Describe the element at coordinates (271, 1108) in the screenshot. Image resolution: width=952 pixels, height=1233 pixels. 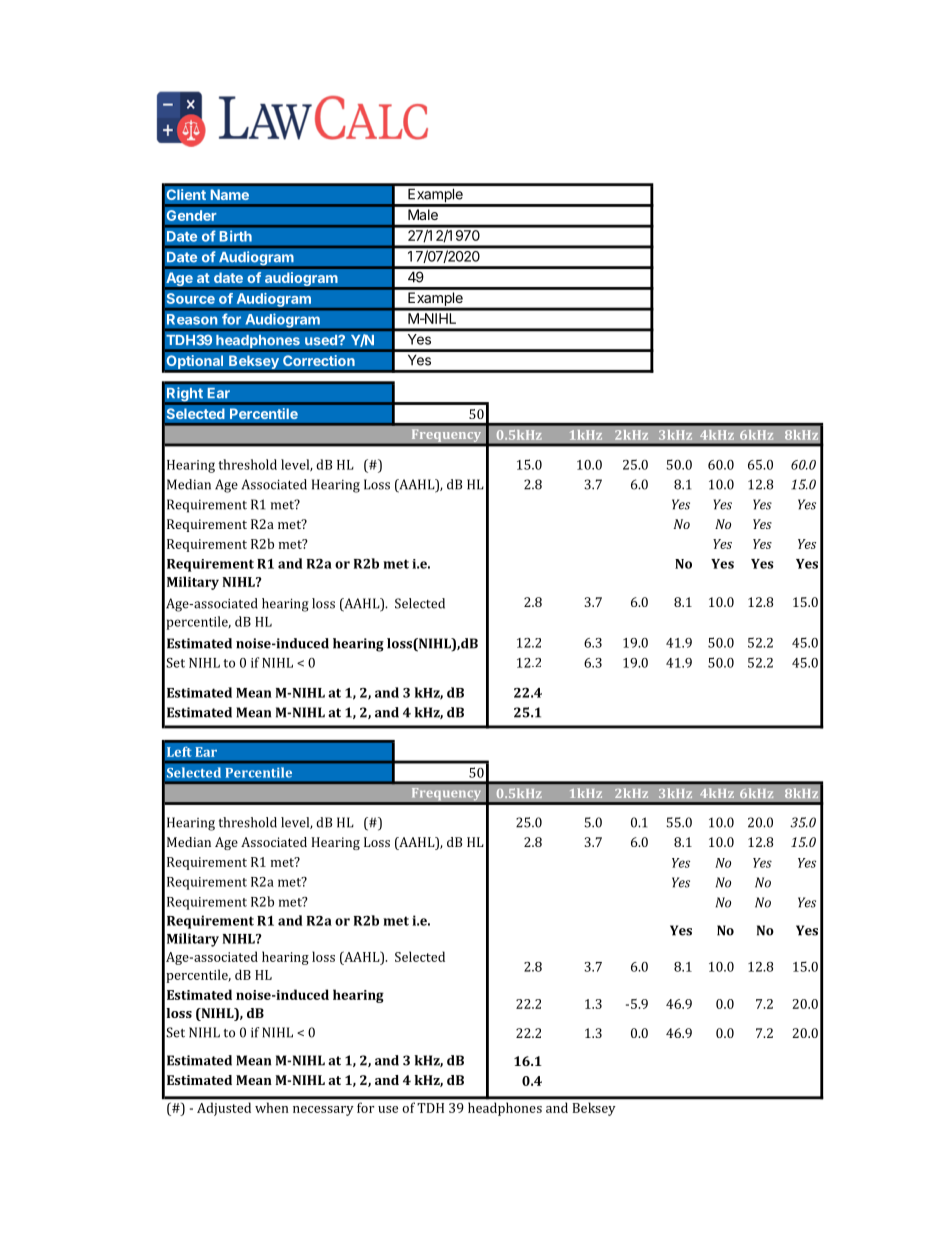
I see `when` at that location.
